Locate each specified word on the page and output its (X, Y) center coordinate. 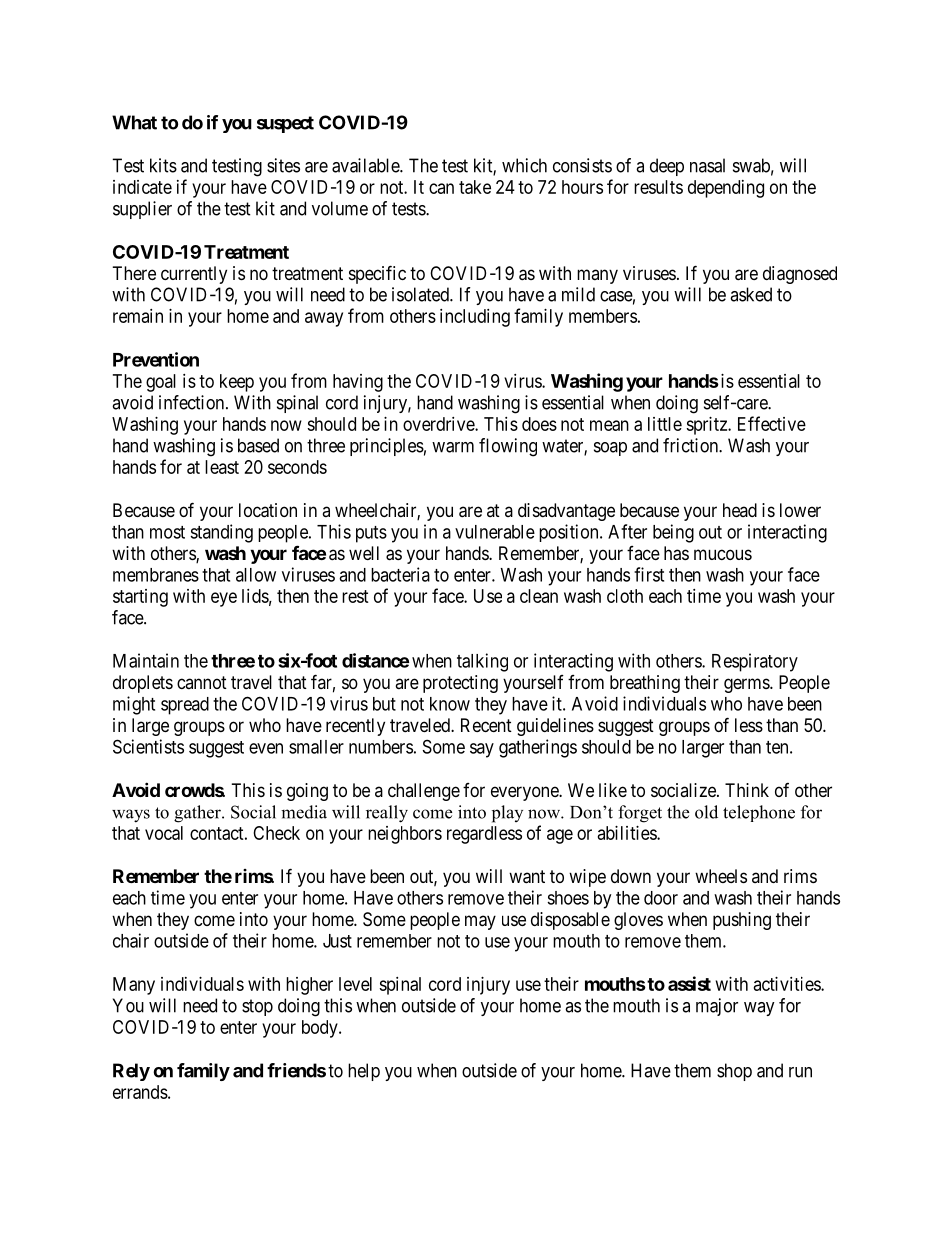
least (222, 467)
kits (163, 165)
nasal (707, 165)
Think (747, 790)
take (475, 187)
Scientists (148, 746)
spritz (707, 426)
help (364, 1072)
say (482, 750)
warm (453, 447)
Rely (131, 1072)
